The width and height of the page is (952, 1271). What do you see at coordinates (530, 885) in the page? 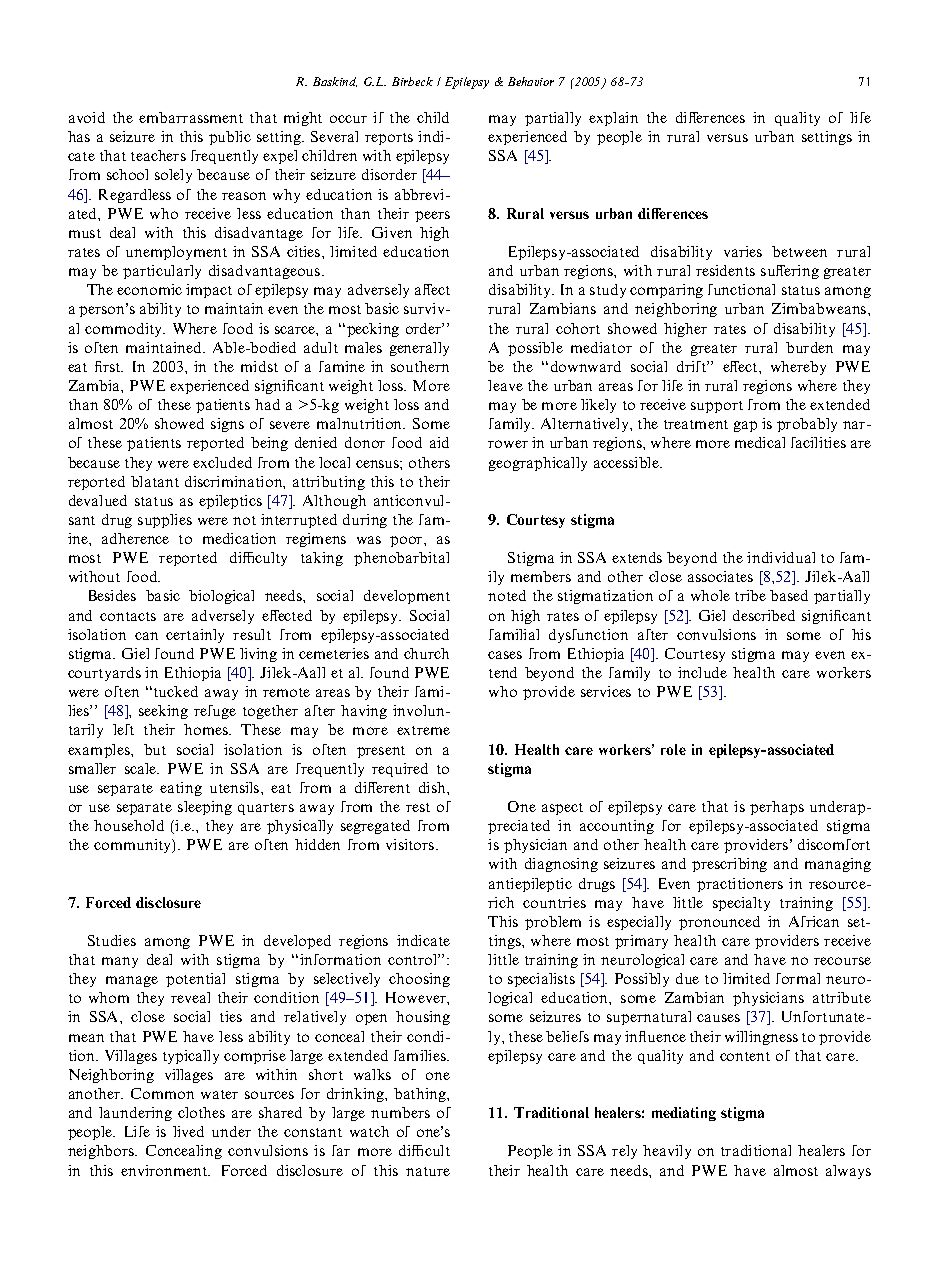
I see `antiepileptic` at bounding box center [530, 885].
